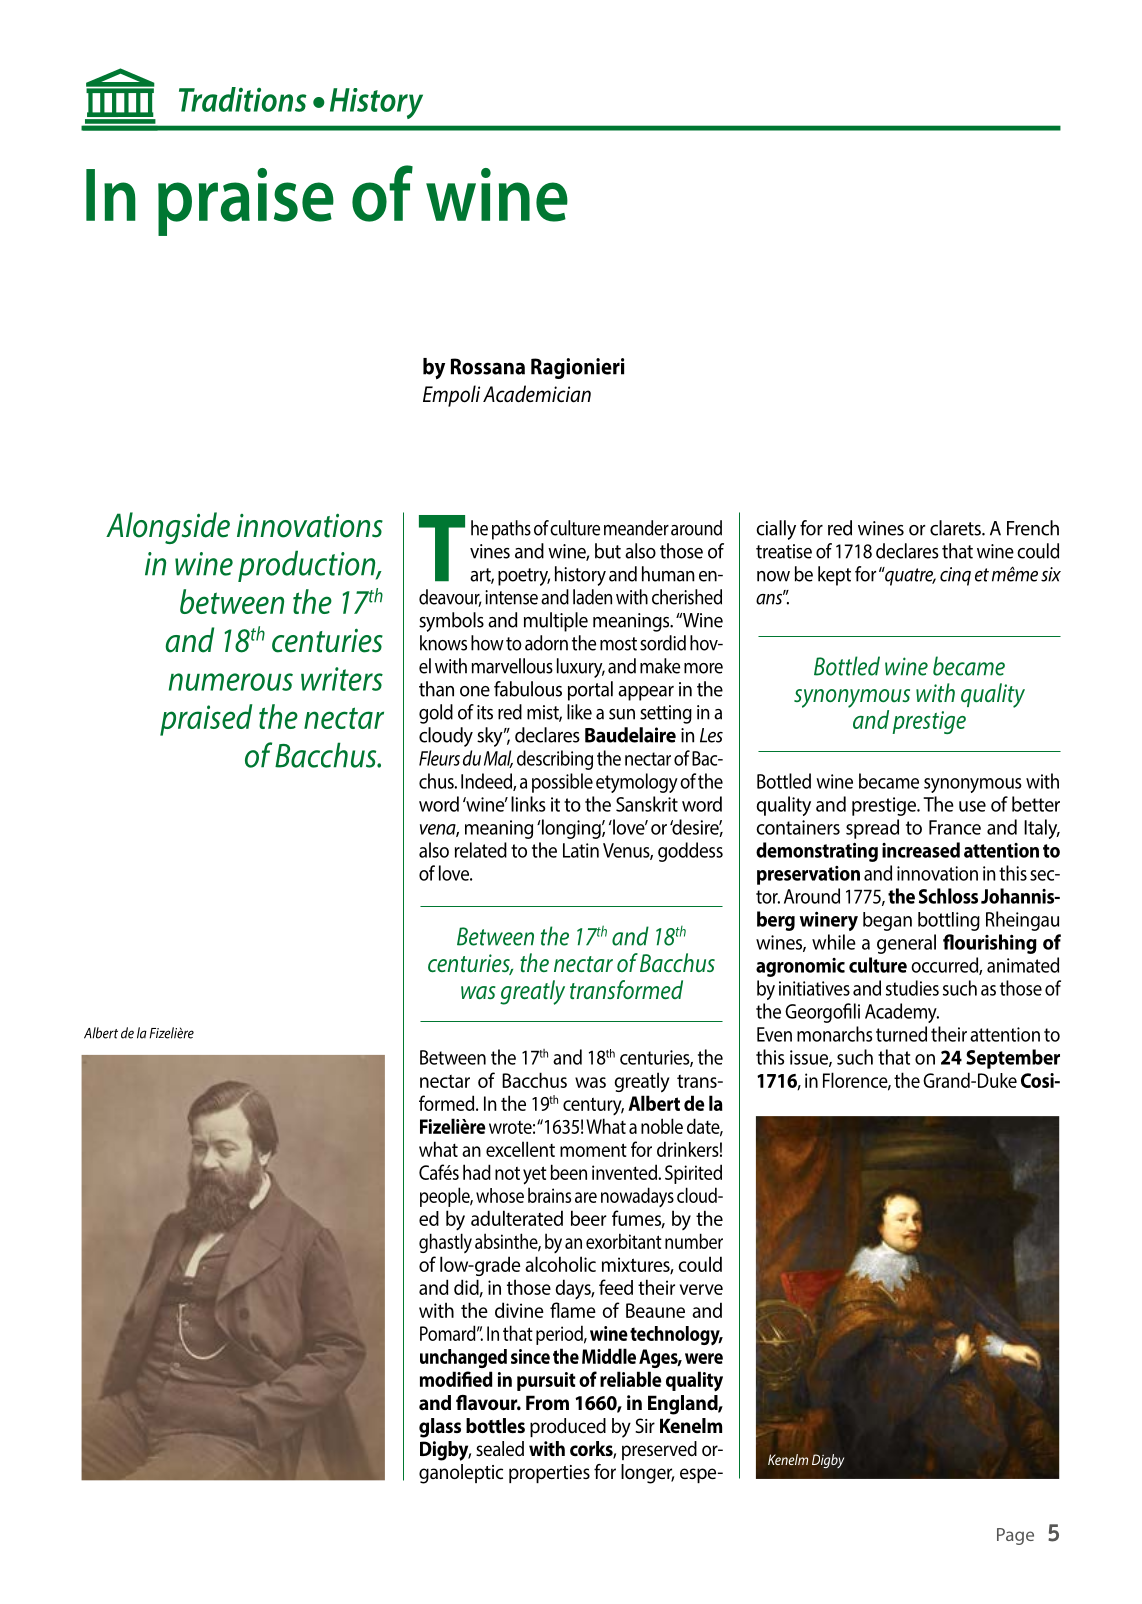 Image resolution: width=1142 pixels, height=1604 pixels. Describe the element at coordinates (901, 1034) in the image. I see `turned` at that location.
